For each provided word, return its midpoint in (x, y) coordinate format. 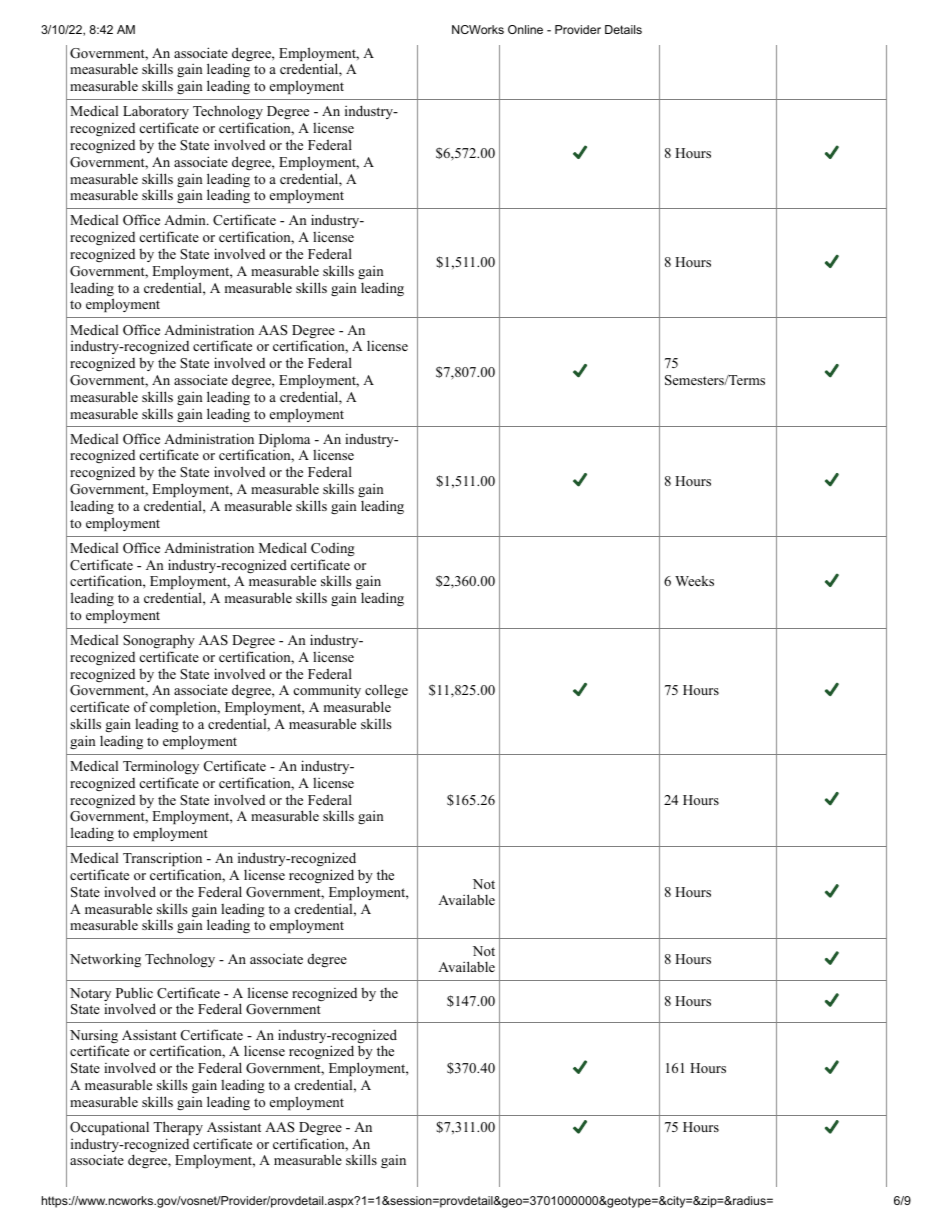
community (327, 691)
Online (525, 29)
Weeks (694, 580)
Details (623, 29)
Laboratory (156, 114)
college (386, 693)
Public (134, 992)
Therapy (178, 1128)
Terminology (161, 767)
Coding (333, 549)
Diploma (284, 440)
